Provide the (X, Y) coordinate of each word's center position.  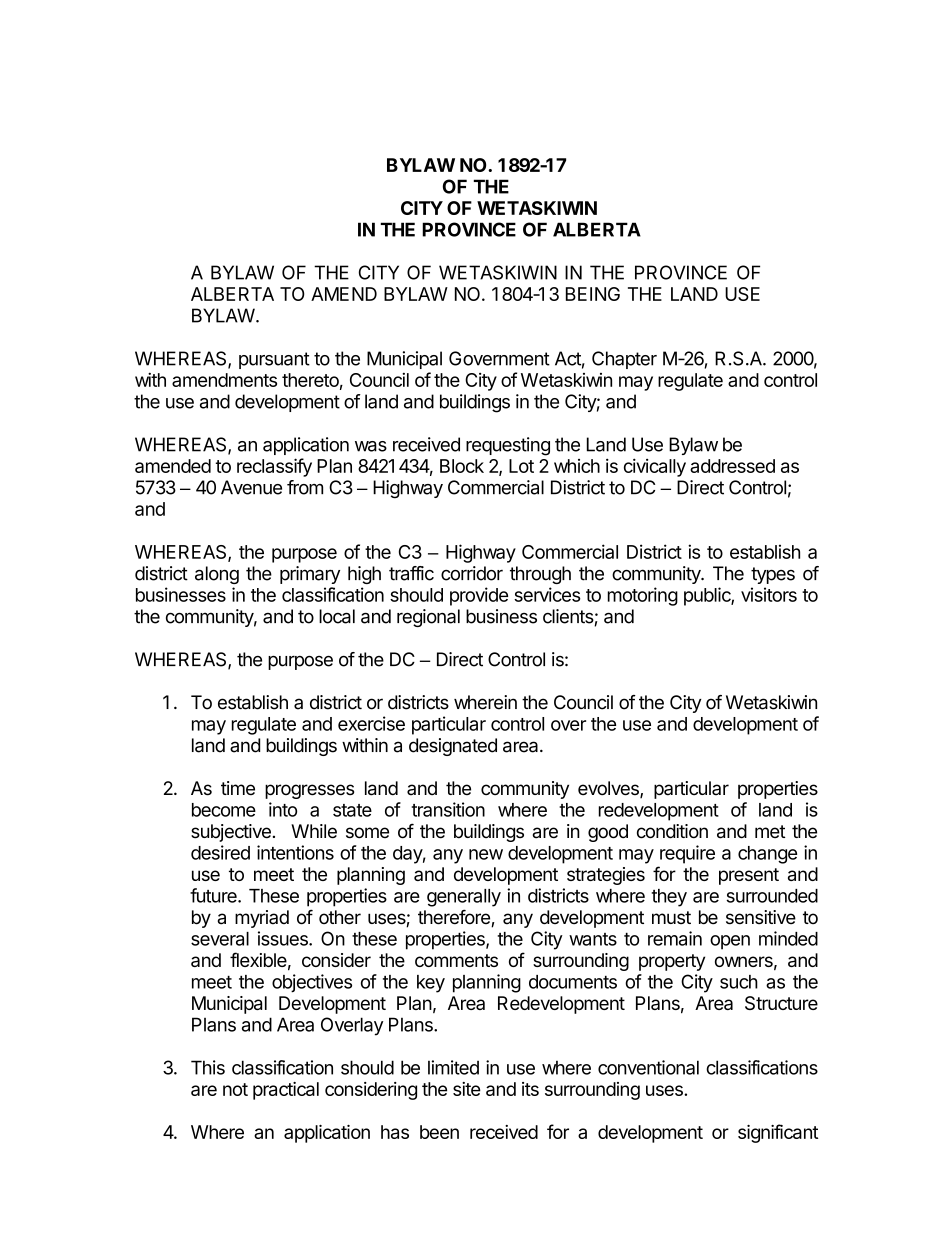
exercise (371, 723)
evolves (609, 789)
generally (464, 898)
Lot (521, 466)
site (467, 1089)
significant (778, 1133)
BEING (593, 294)
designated (453, 747)
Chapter (624, 360)
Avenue (251, 487)
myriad (262, 919)
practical (286, 1091)
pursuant (274, 360)
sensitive (761, 917)
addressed (732, 466)
